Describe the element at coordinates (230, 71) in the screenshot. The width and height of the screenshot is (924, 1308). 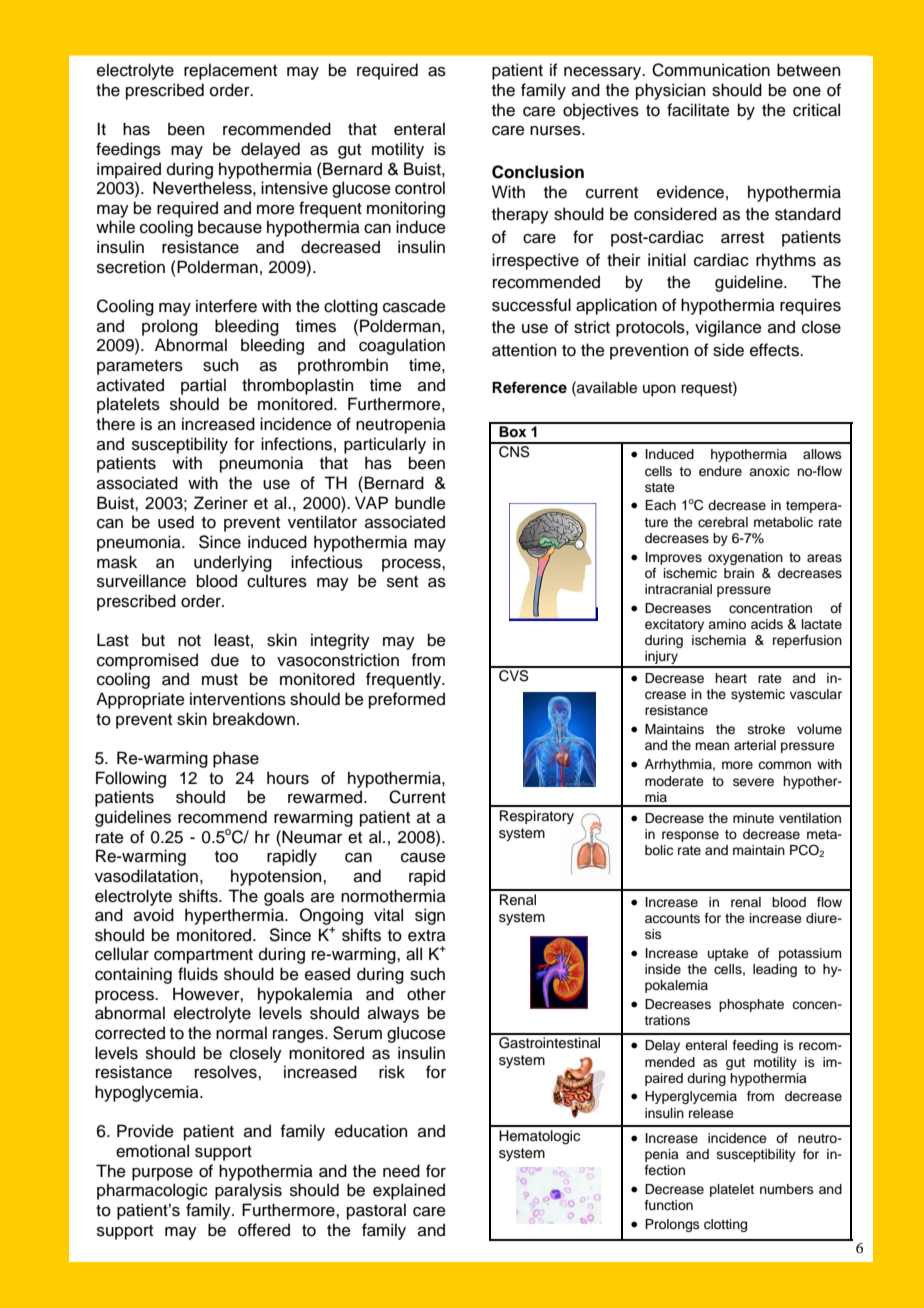
I see `replacement` at that location.
